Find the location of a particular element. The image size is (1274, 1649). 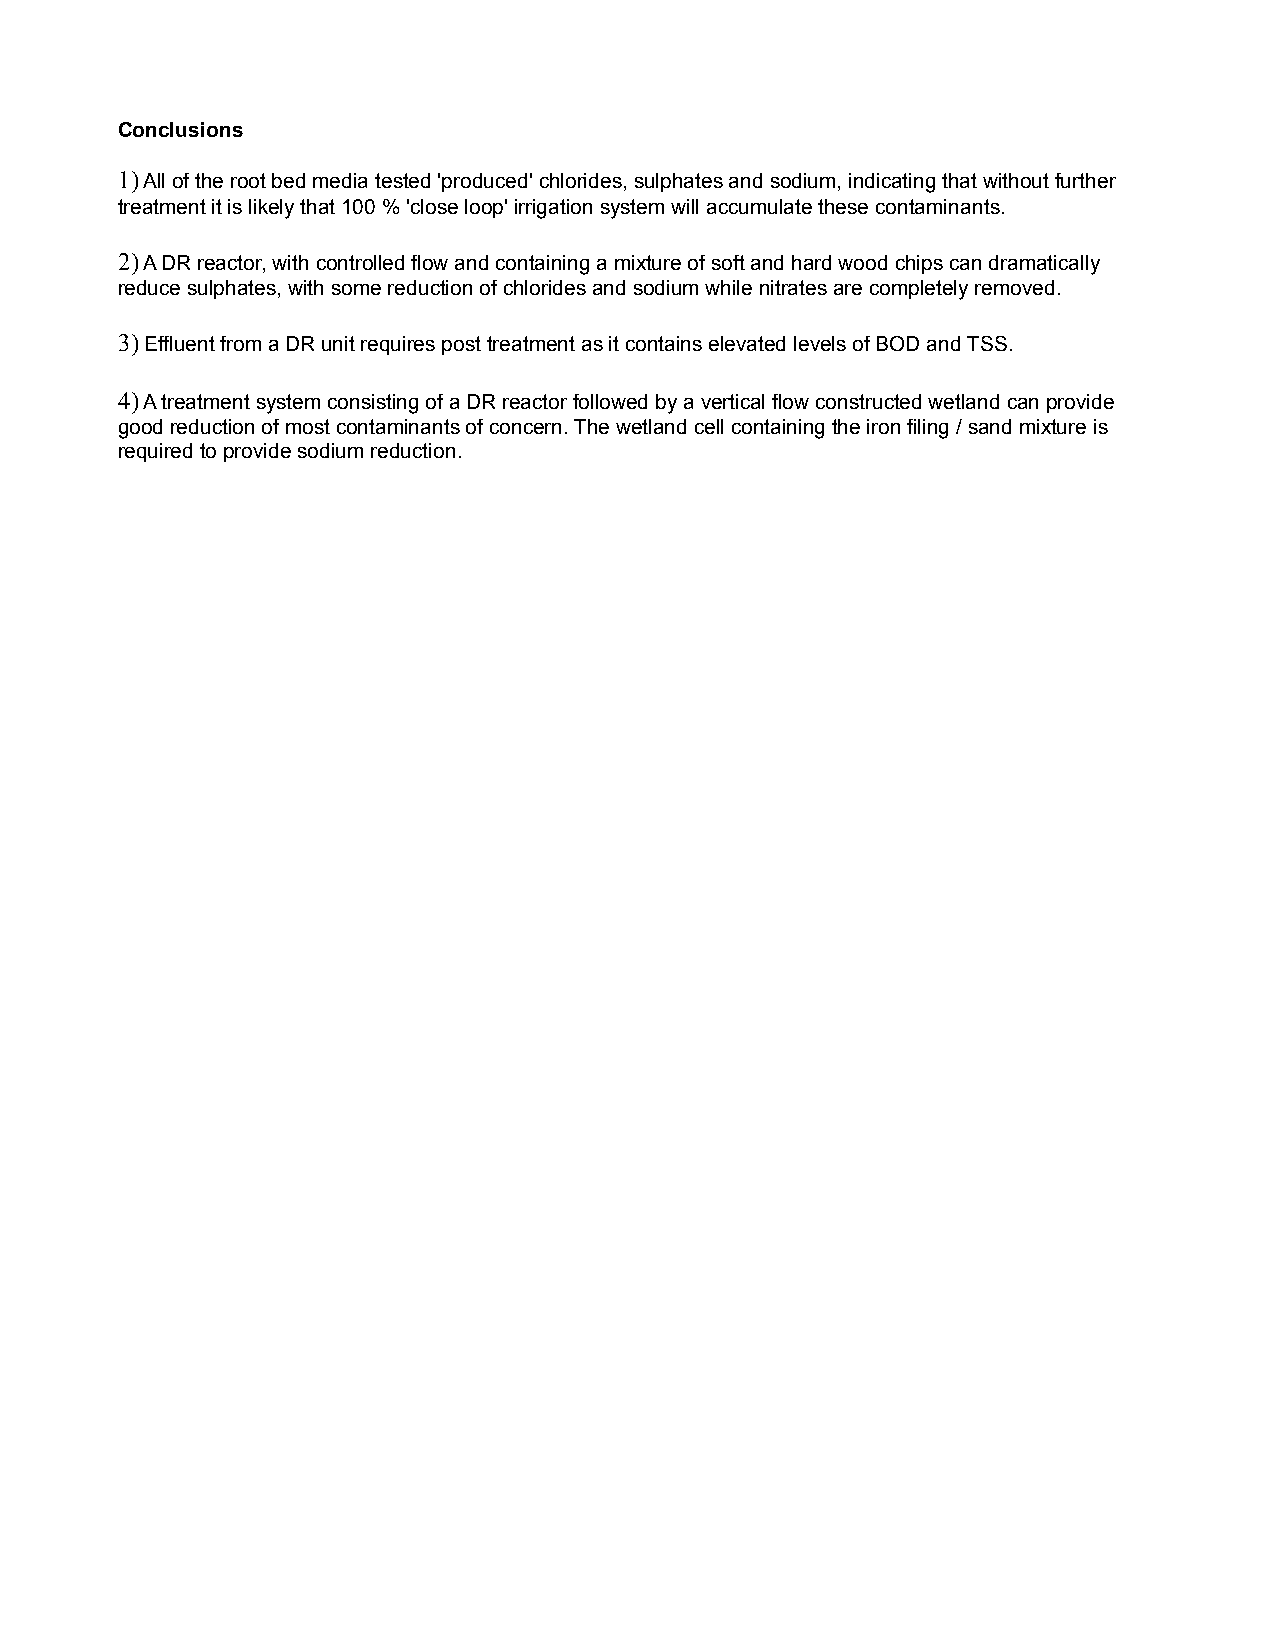

Conclusions is located at coordinates (181, 129).
